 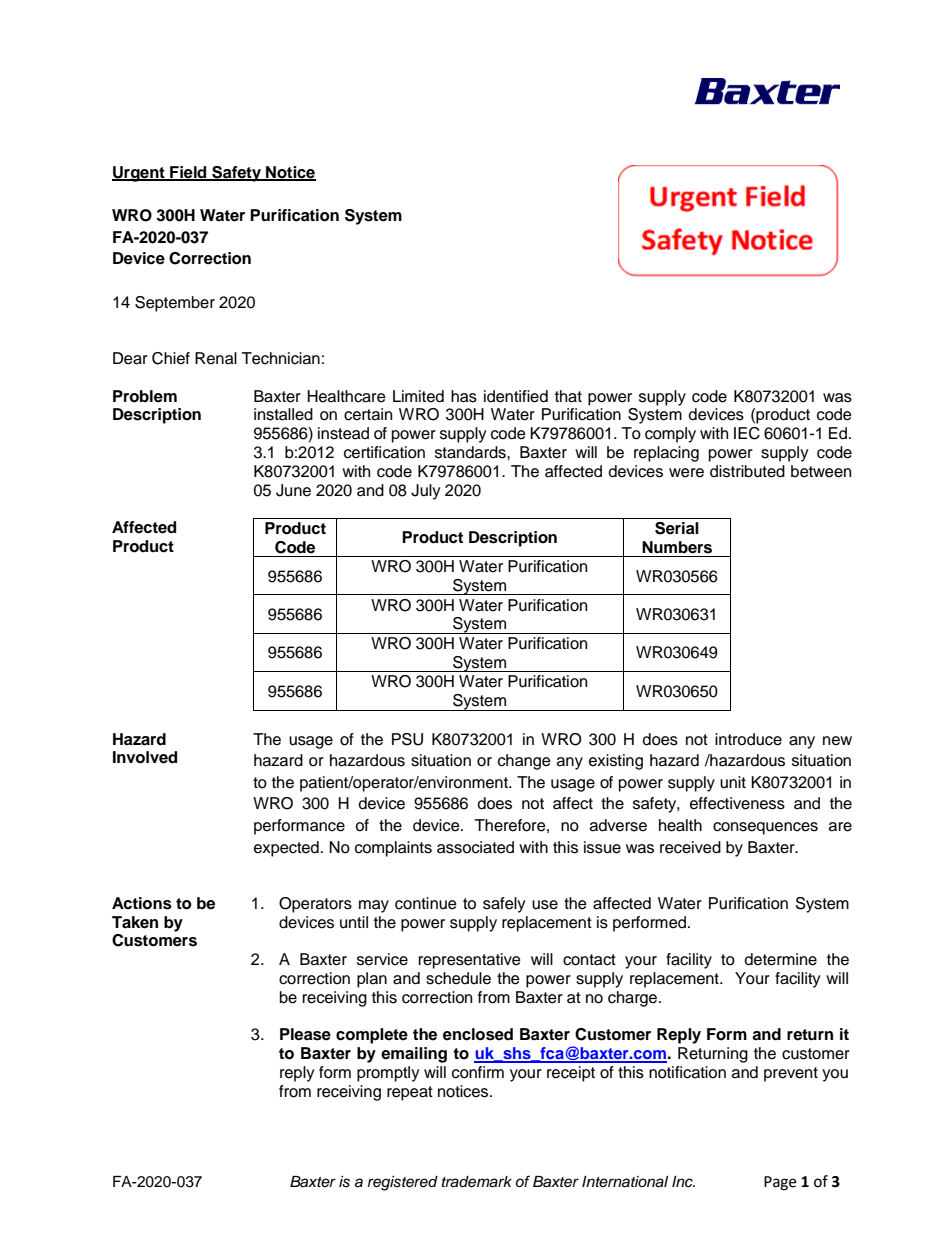 I want to click on has, so click(x=464, y=396).
